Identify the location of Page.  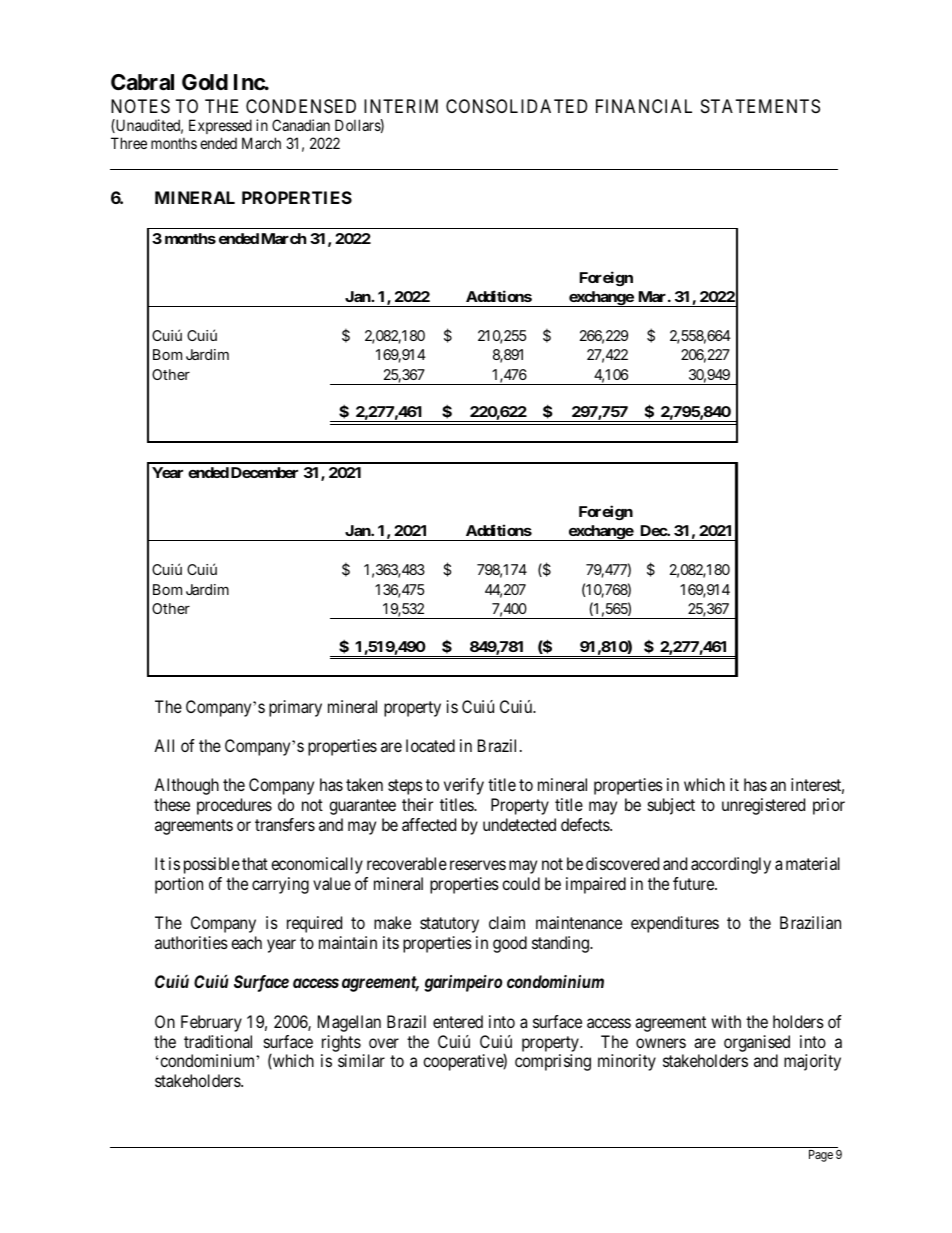
(821, 1156).
